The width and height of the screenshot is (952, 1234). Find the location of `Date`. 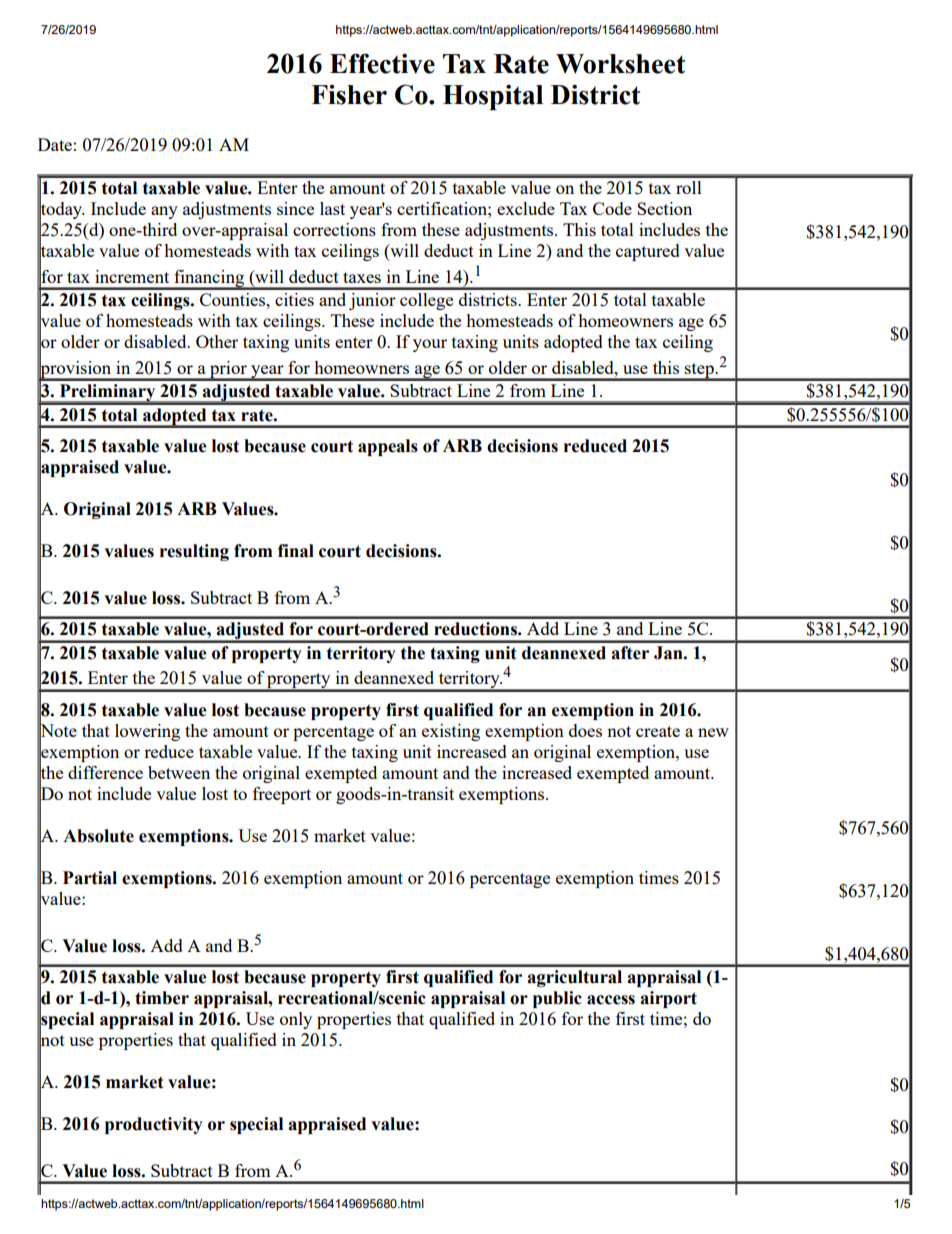

Date is located at coordinates (55, 144).
